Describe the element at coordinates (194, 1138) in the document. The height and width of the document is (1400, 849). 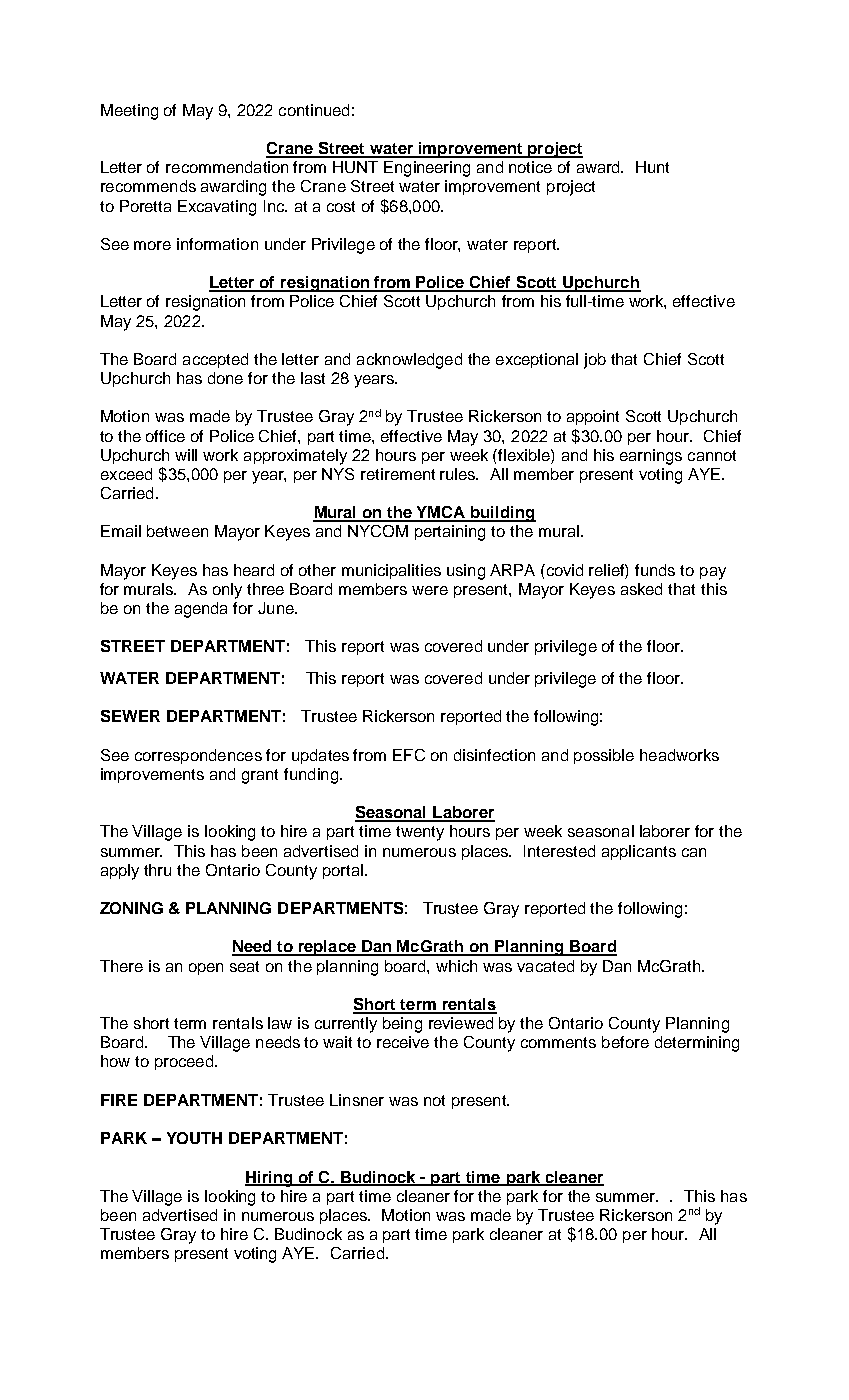
I see `YOUTH` at that location.
